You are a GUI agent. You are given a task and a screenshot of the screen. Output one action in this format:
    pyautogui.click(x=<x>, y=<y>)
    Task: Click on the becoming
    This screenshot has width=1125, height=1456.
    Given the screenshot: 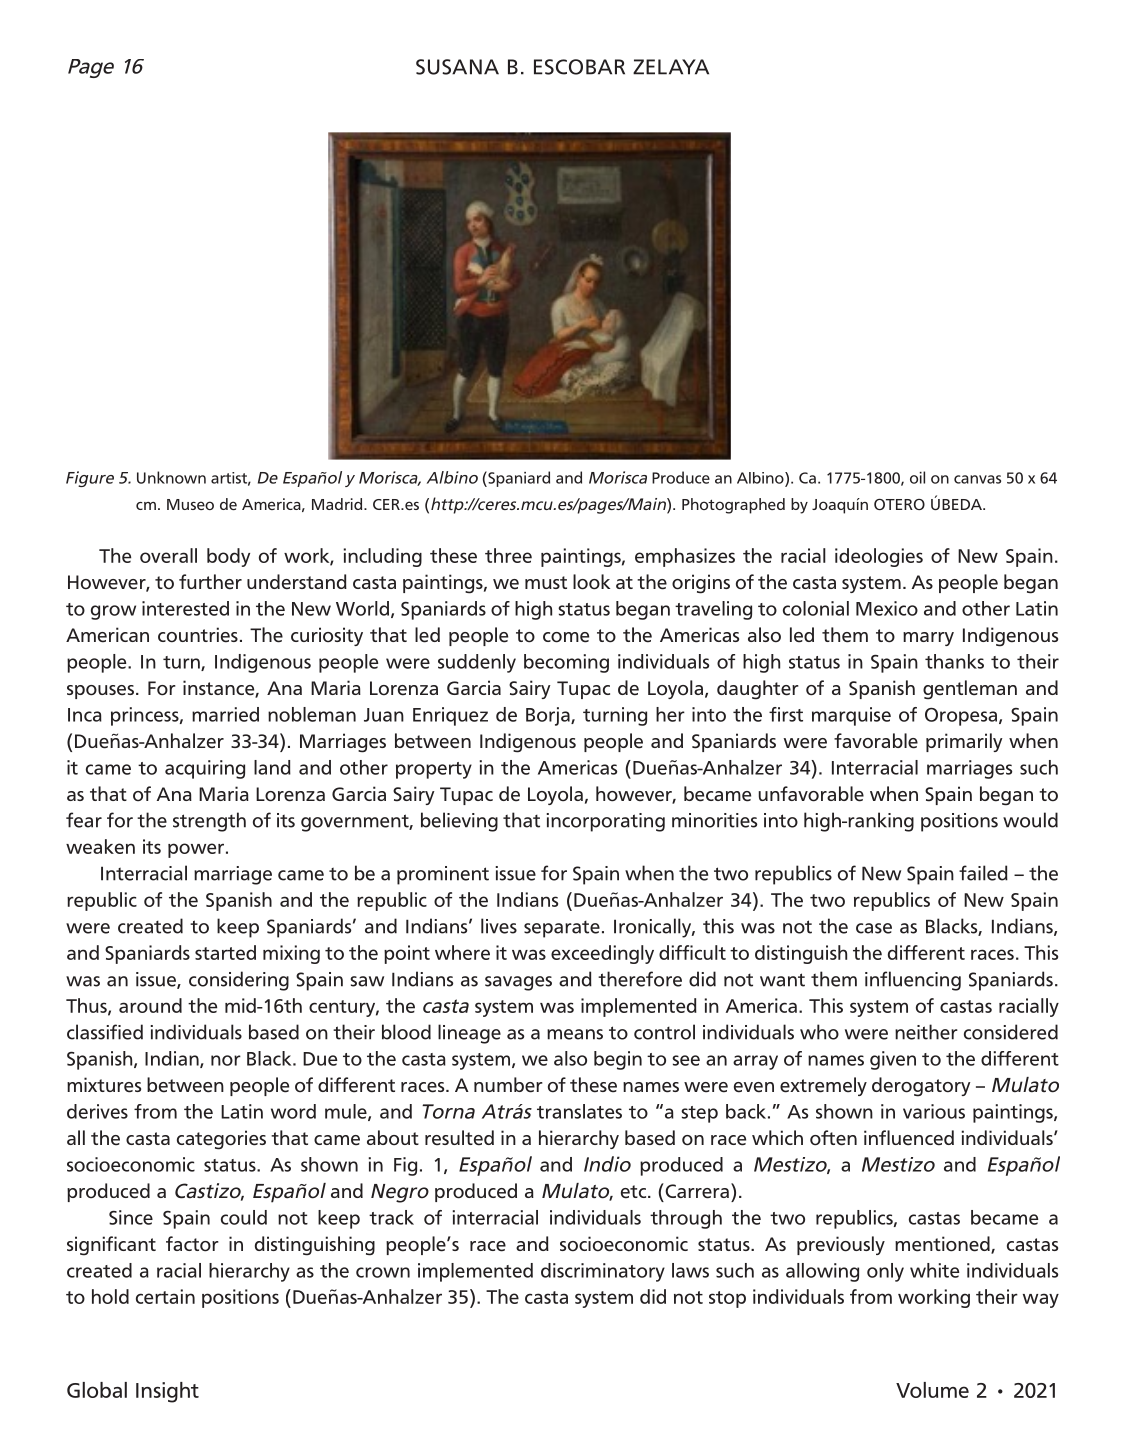 What is the action you would take?
    pyautogui.click(x=566, y=663)
